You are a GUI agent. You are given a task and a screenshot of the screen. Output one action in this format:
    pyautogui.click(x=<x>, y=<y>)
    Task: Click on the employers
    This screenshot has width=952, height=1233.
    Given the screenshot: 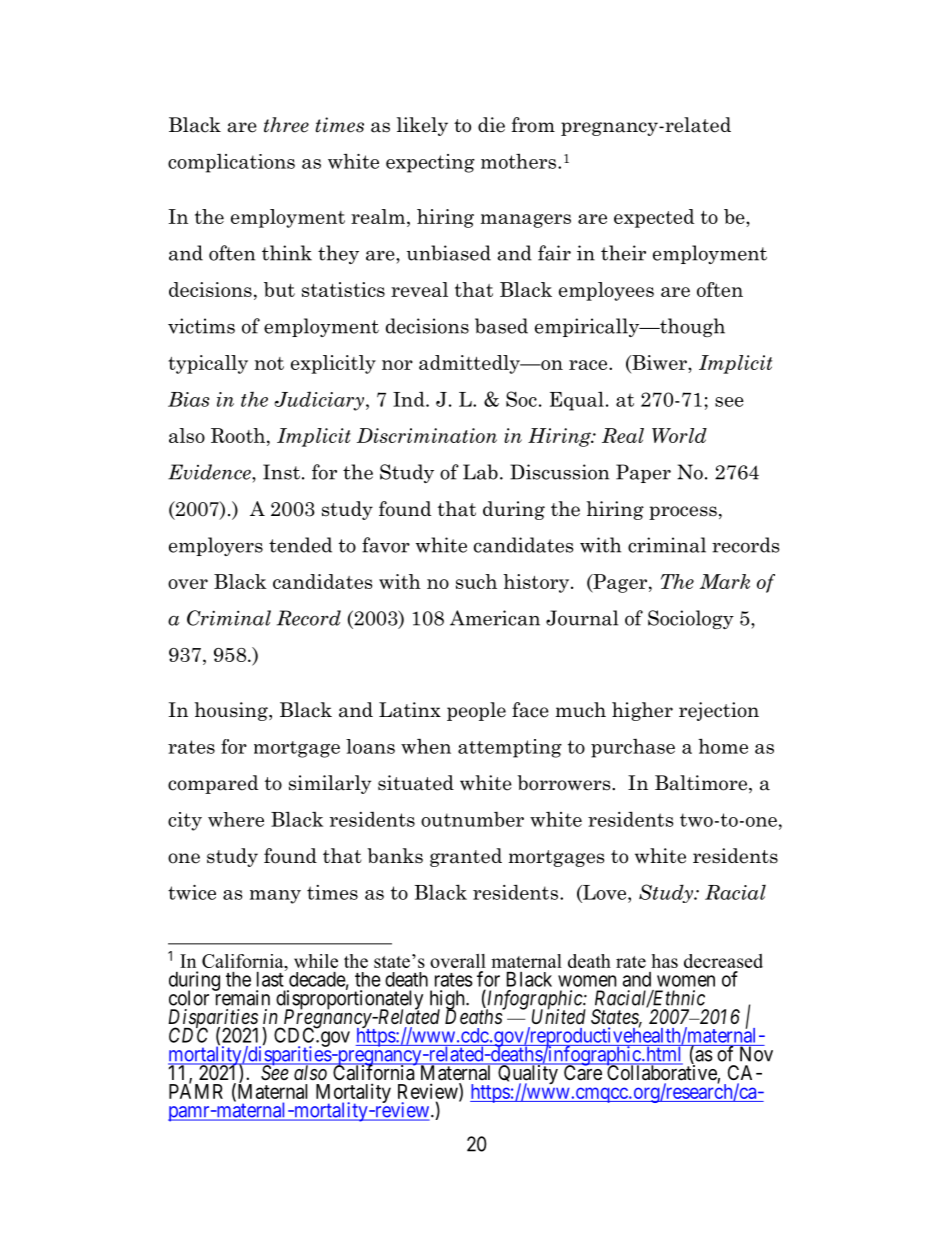 What is the action you would take?
    pyautogui.click(x=216, y=546)
